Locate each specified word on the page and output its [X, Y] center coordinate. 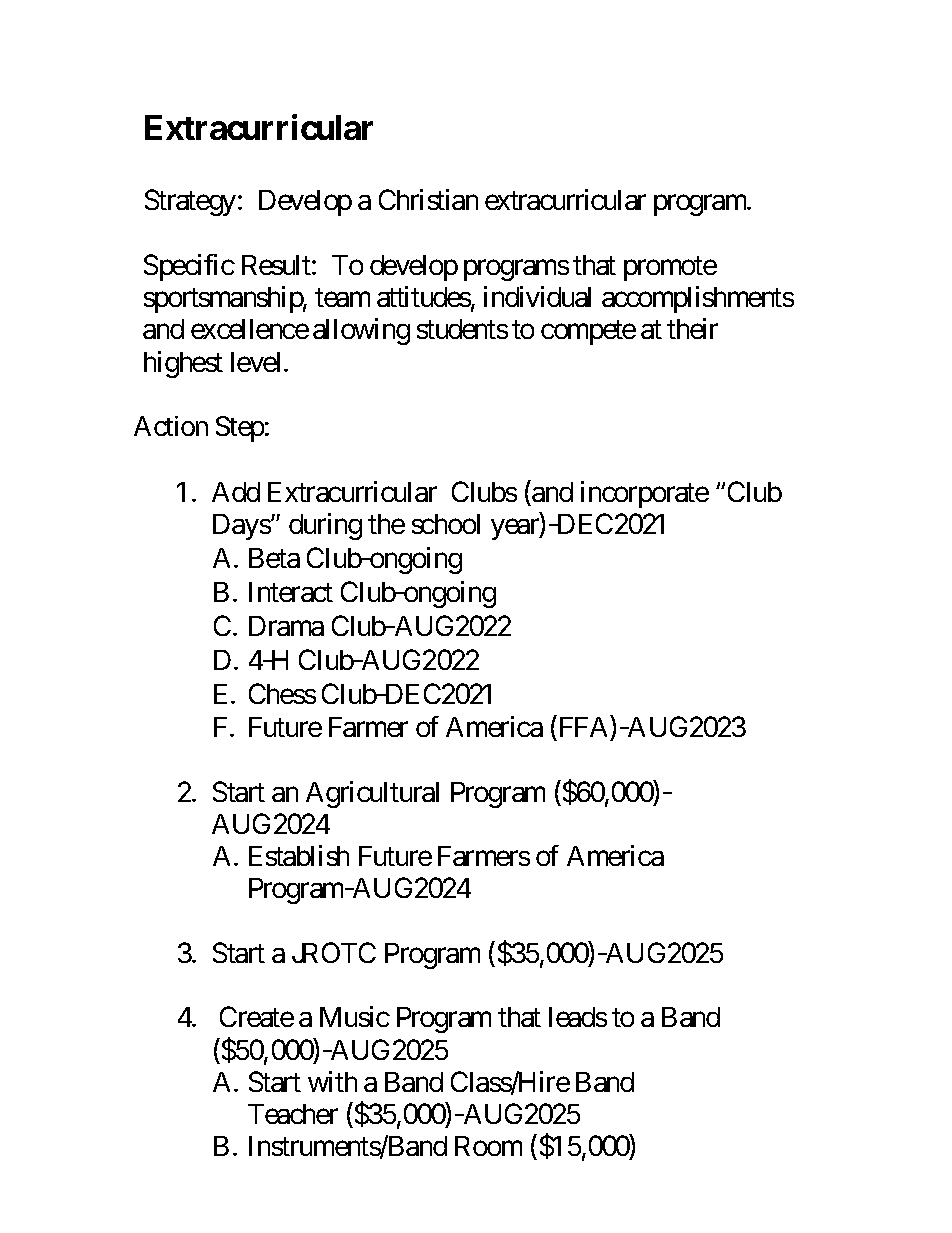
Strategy [190, 203]
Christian [428, 199]
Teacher [293, 1114]
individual [537, 296]
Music [355, 1016]
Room [488, 1146]
